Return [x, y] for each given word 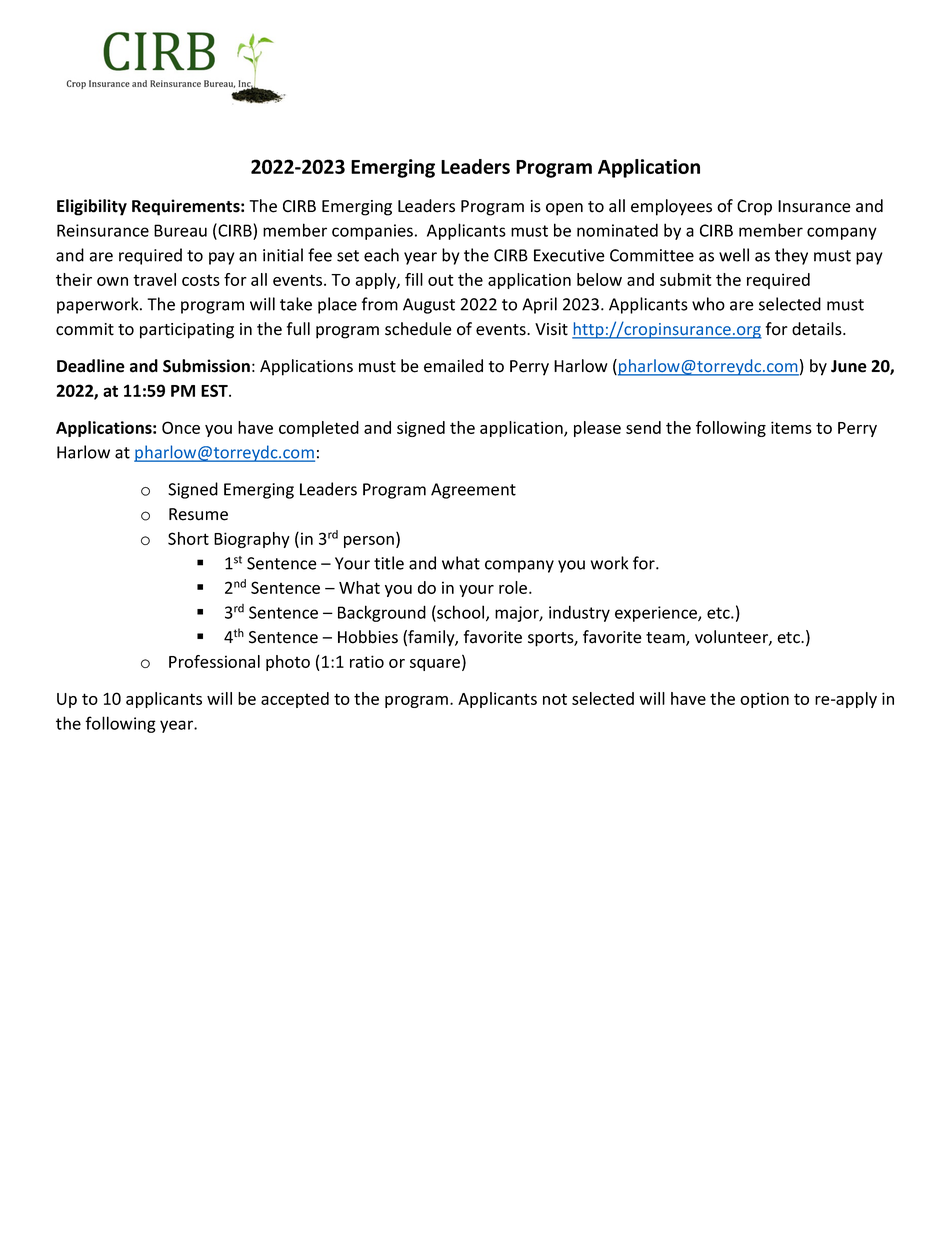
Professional [214, 661]
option [764, 700]
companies [372, 232]
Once [181, 427]
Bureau [180, 230]
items [791, 427]
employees [671, 207]
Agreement [473, 491]
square [436, 665]
